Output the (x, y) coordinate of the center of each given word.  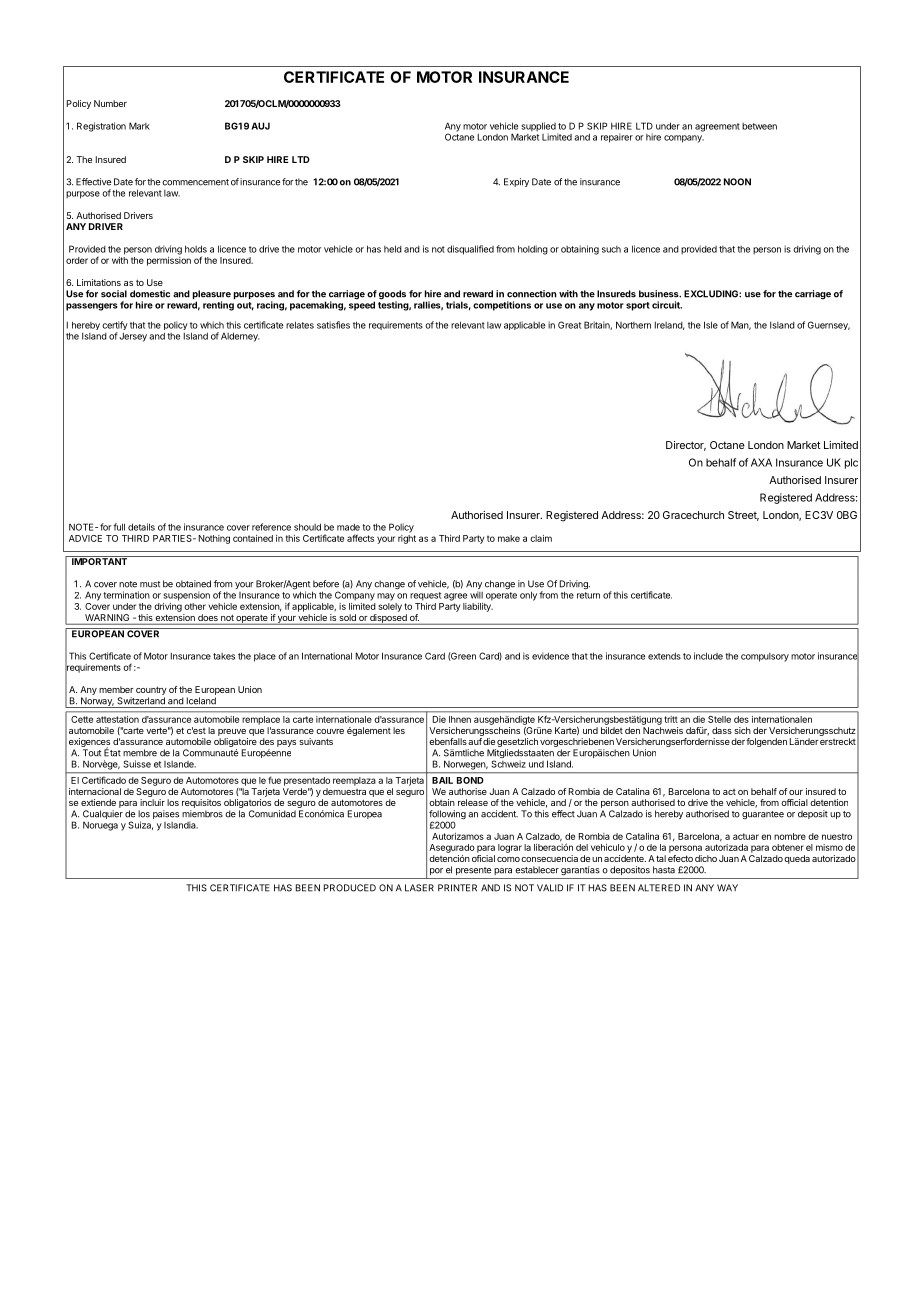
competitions (502, 306)
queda (797, 859)
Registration (101, 127)
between (759, 126)
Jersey (133, 337)
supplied (538, 128)
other (195, 606)
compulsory (765, 657)
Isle (711, 325)
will (476, 595)
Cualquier (103, 816)
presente (473, 871)
